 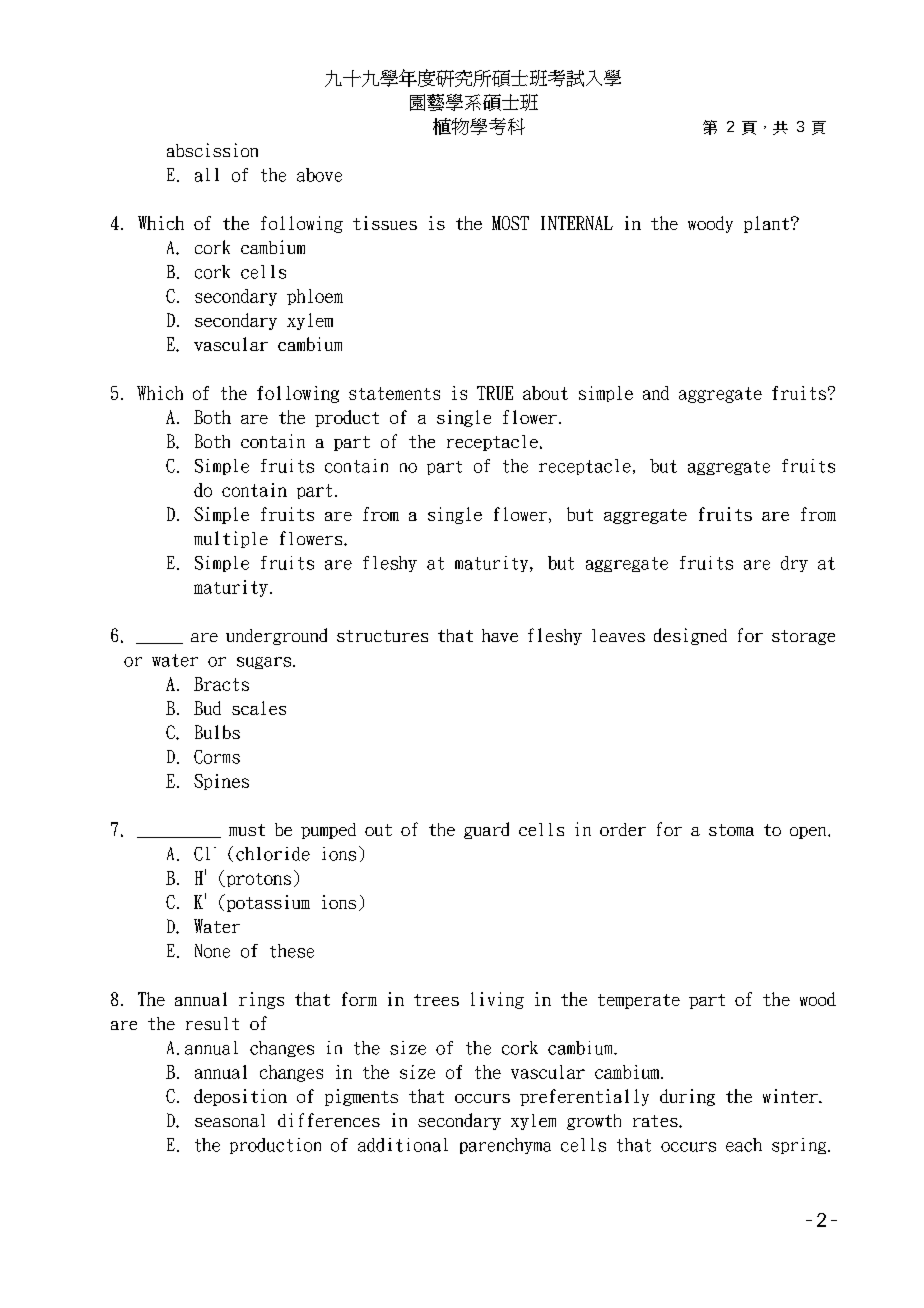 I want to click on dry, so click(x=794, y=564).
